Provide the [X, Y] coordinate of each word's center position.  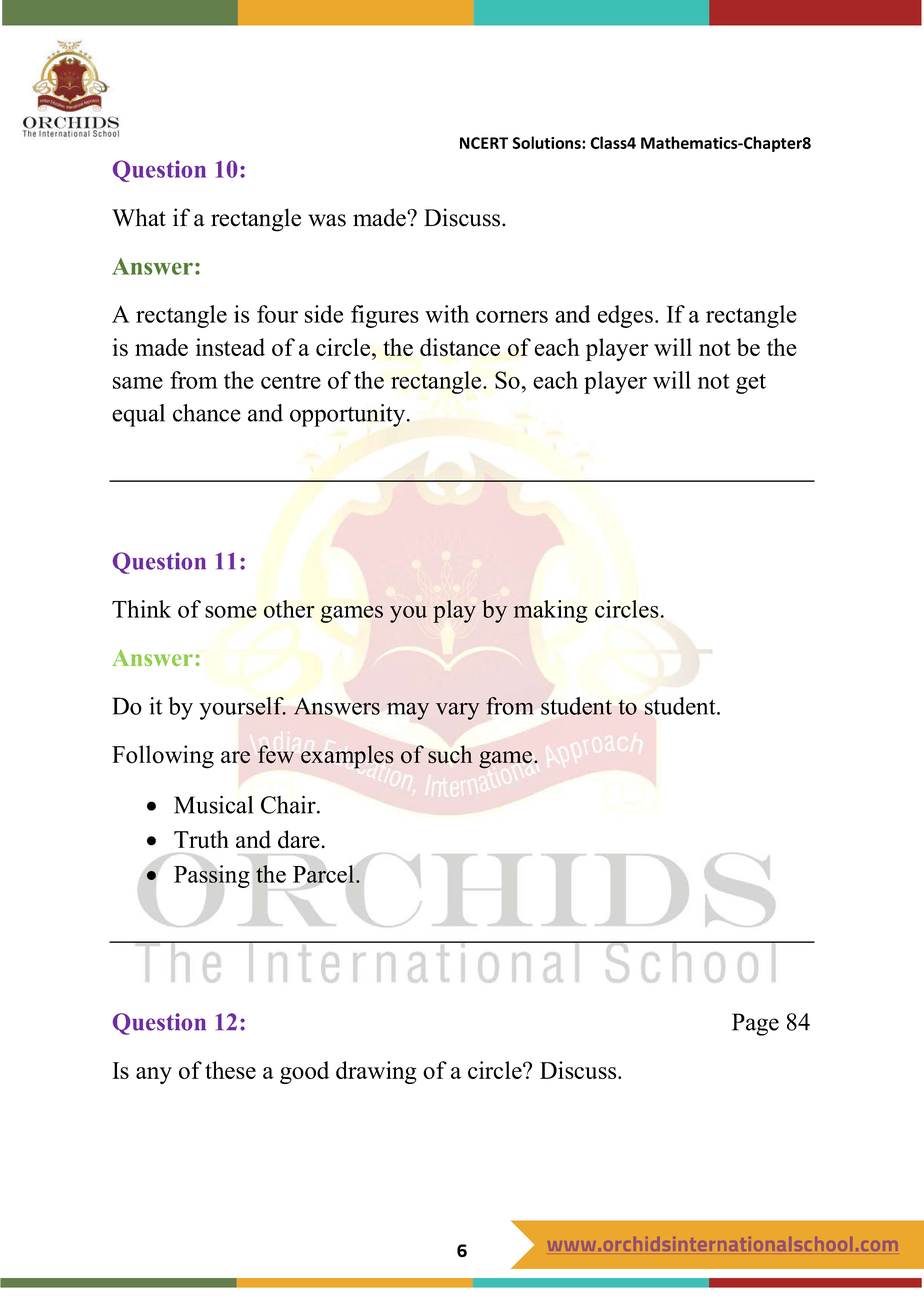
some [231, 612]
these [230, 1070]
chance [207, 413]
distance [460, 347]
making [550, 611]
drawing [376, 1072]
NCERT [484, 143]
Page [755, 1024]
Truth [201, 839]
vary [458, 711]
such [450, 754]
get [751, 384]
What [139, 217]
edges [625, 316]
